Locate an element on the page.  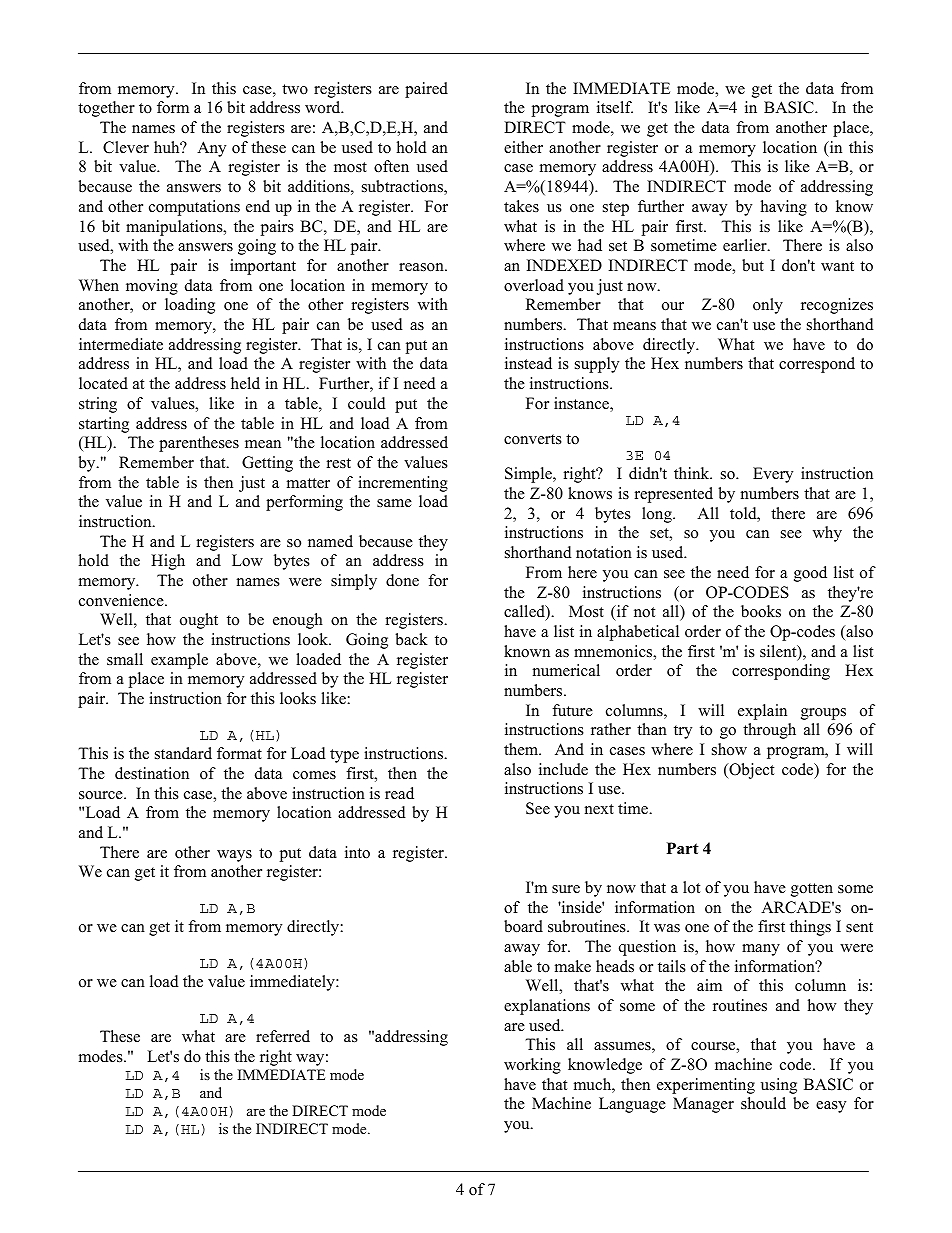
Object is located at coordinates (750, 771).
